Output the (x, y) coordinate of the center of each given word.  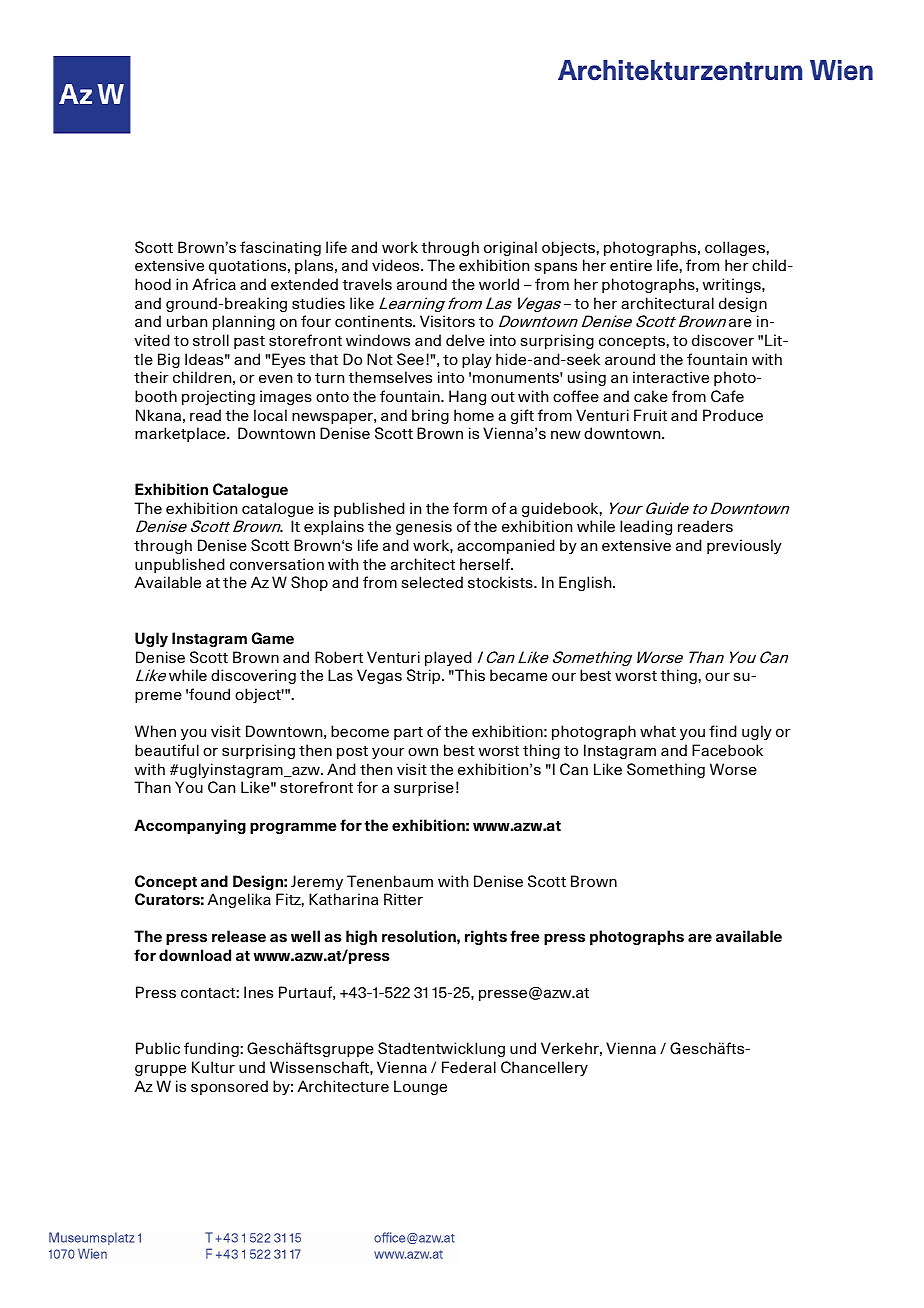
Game (272, 638)
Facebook (727, 750)
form (470, 508)
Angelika (239, 900)
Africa (214, 284)
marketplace (181, 434)
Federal (469, 1067)
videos (397, 265)
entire (631, 265)
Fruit (650, 415)
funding (211, 1049)
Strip (425, 676)
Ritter (403, 899)
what (658, 731)
